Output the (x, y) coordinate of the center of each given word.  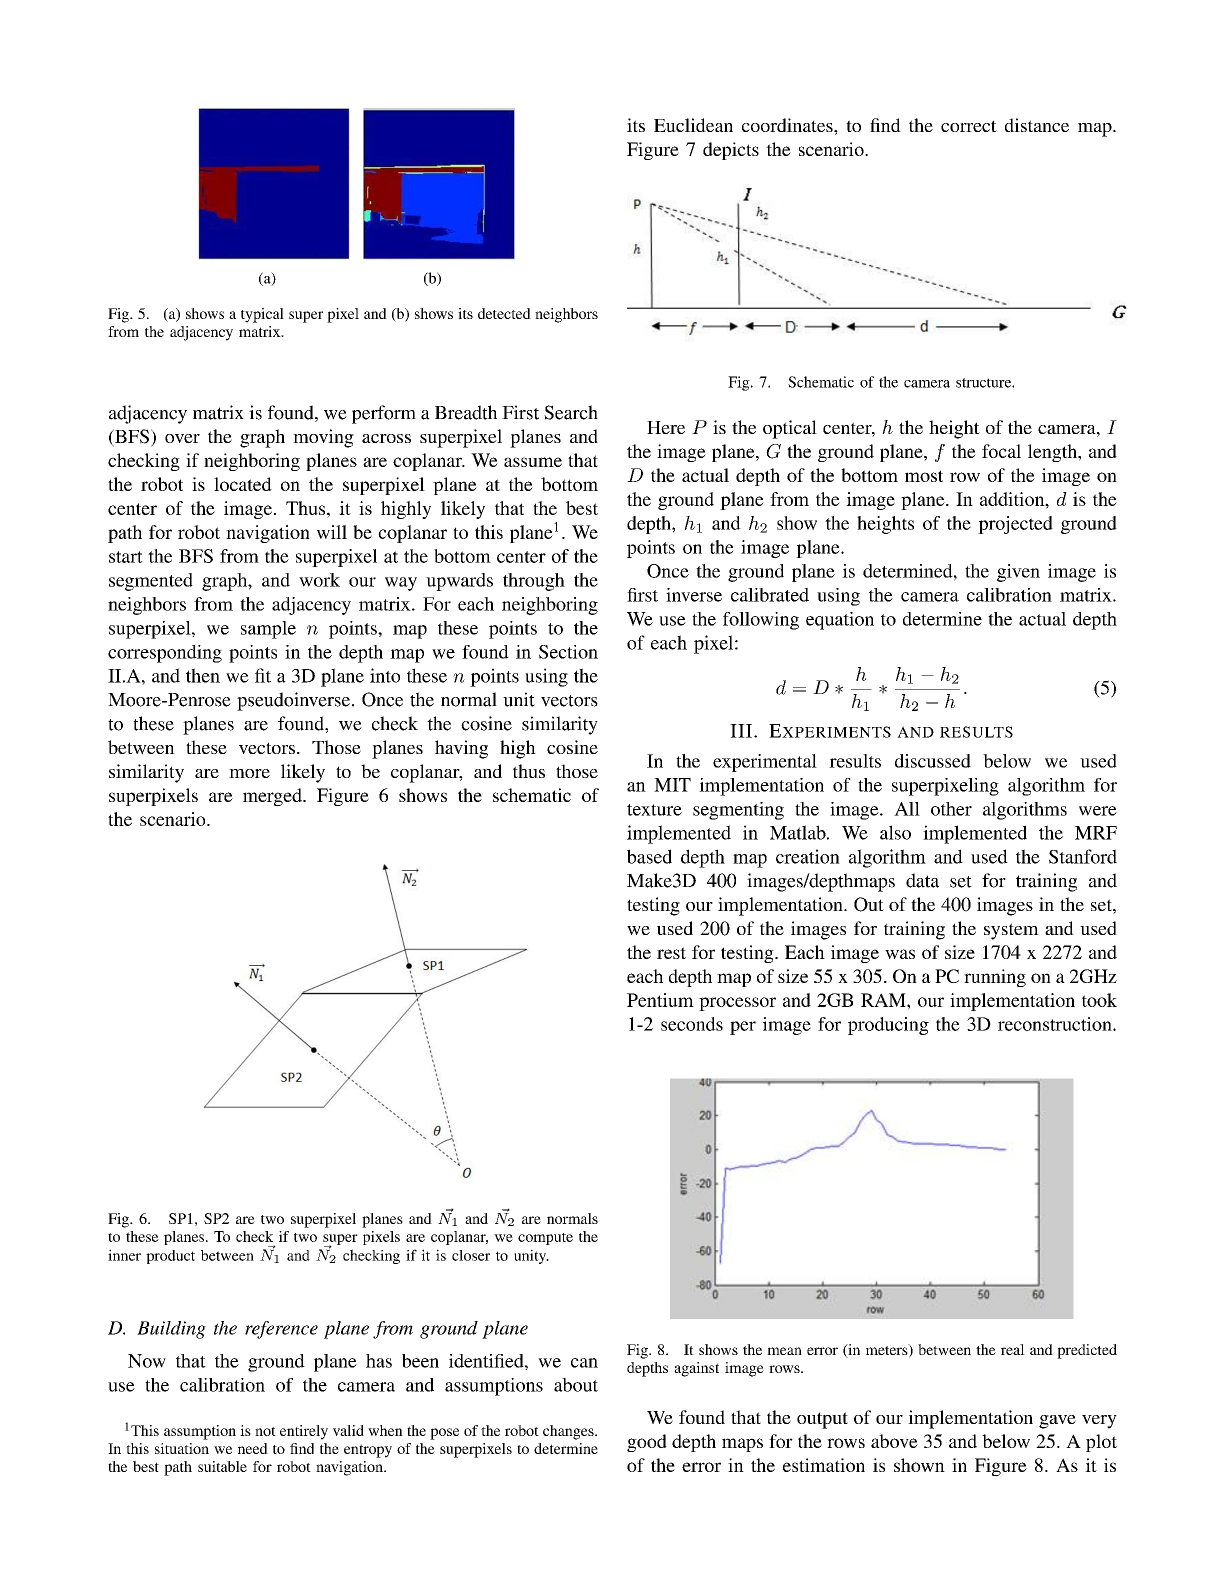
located (243, 484)
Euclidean (693, 125)
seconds (692, 1024)
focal (1001, 451)
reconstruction (1056, 1024)
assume (533, 462)
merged (273, 797)
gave (1057, 1422)
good (647, 1443)
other (951, 809)
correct (969, 126)
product (170, 1257)
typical (262, 315)
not (265, 1431)
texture (654, 810)
